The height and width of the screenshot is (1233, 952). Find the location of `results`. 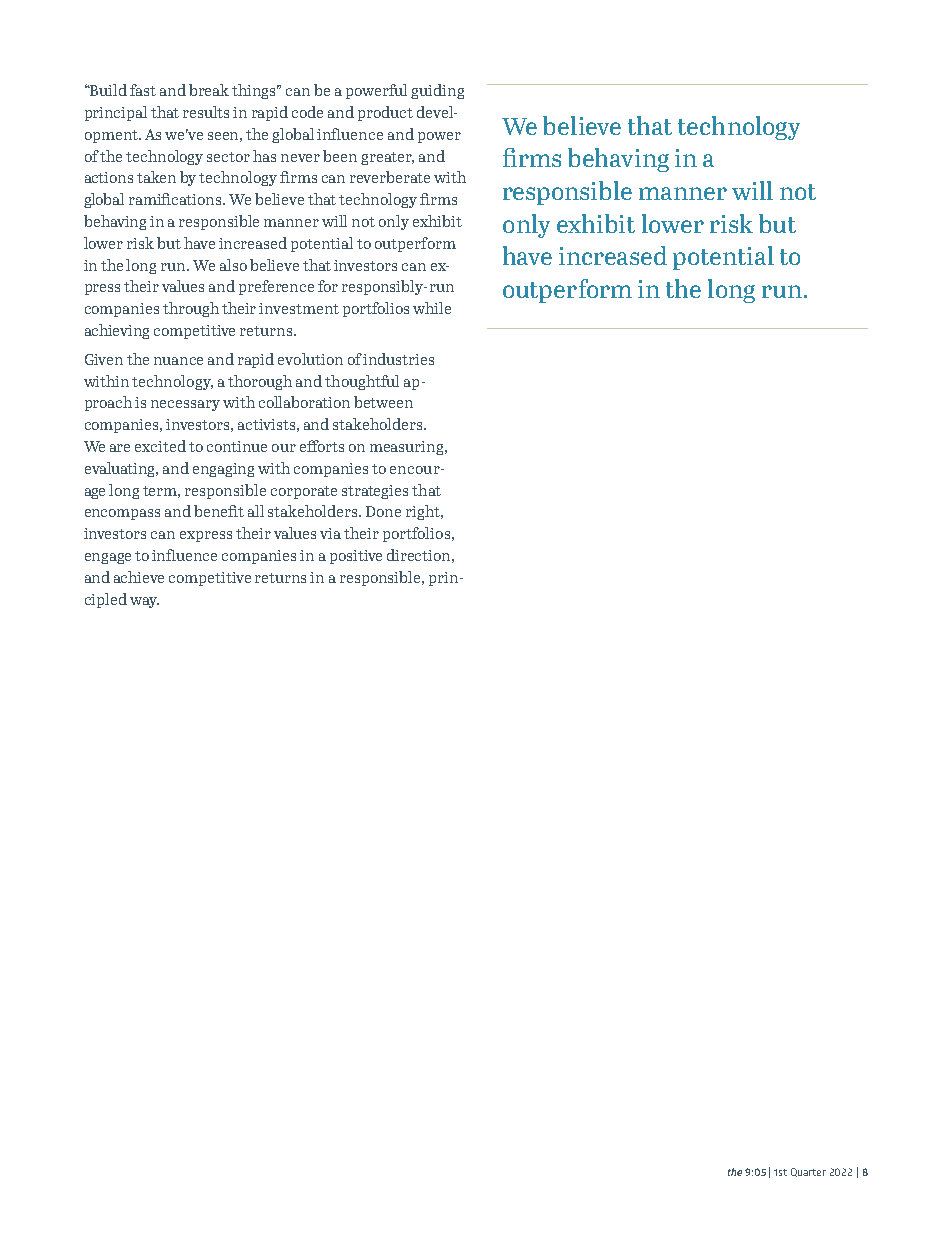

results is located at coordinates (206, 112).
